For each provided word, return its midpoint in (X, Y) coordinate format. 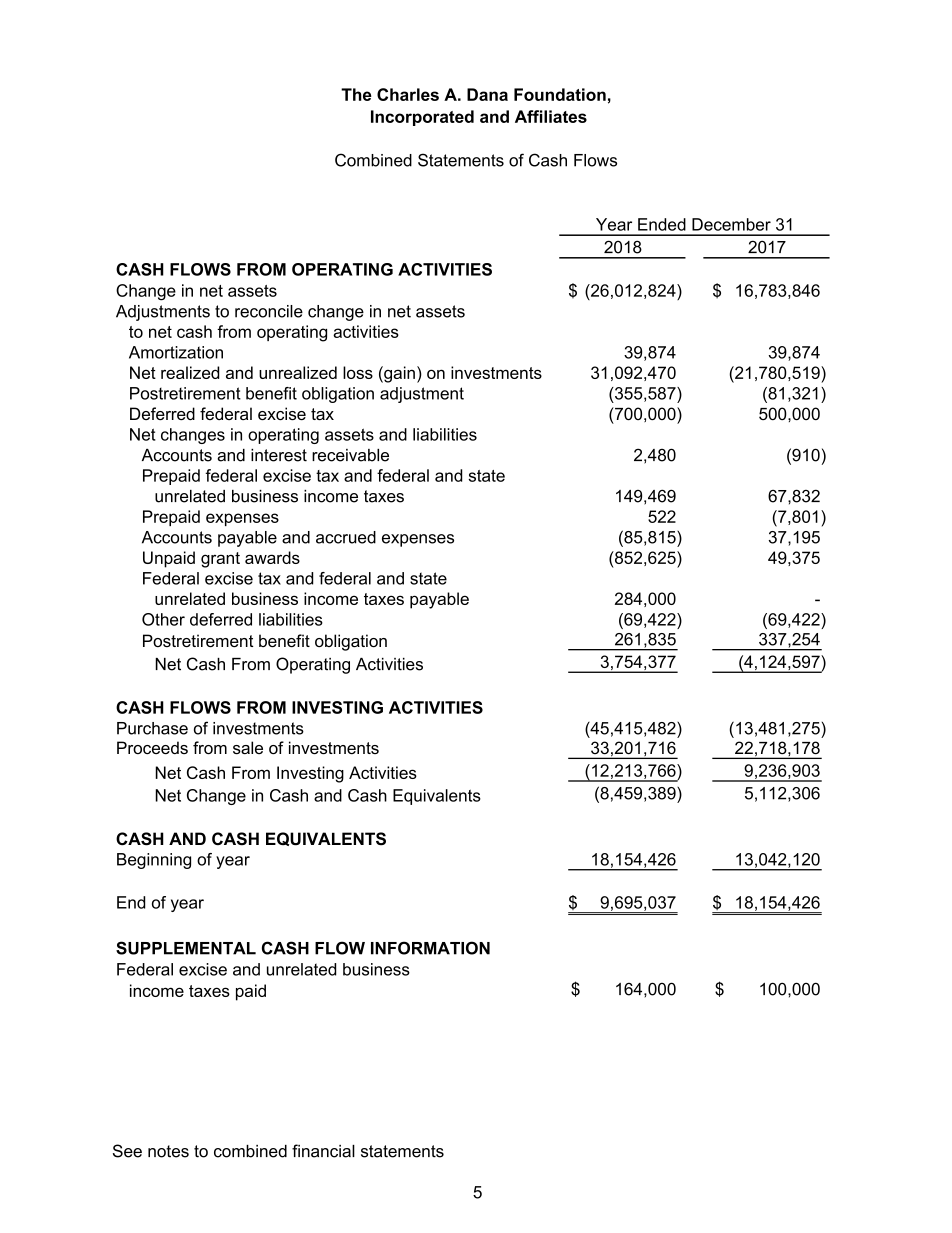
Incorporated (422, 118)
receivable (350, 455)
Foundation (560, 94)
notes (168, 1151)
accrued (346, 537)
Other (163, 619)
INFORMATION (430, 948)
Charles (408, 94)
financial (323, 1151)
